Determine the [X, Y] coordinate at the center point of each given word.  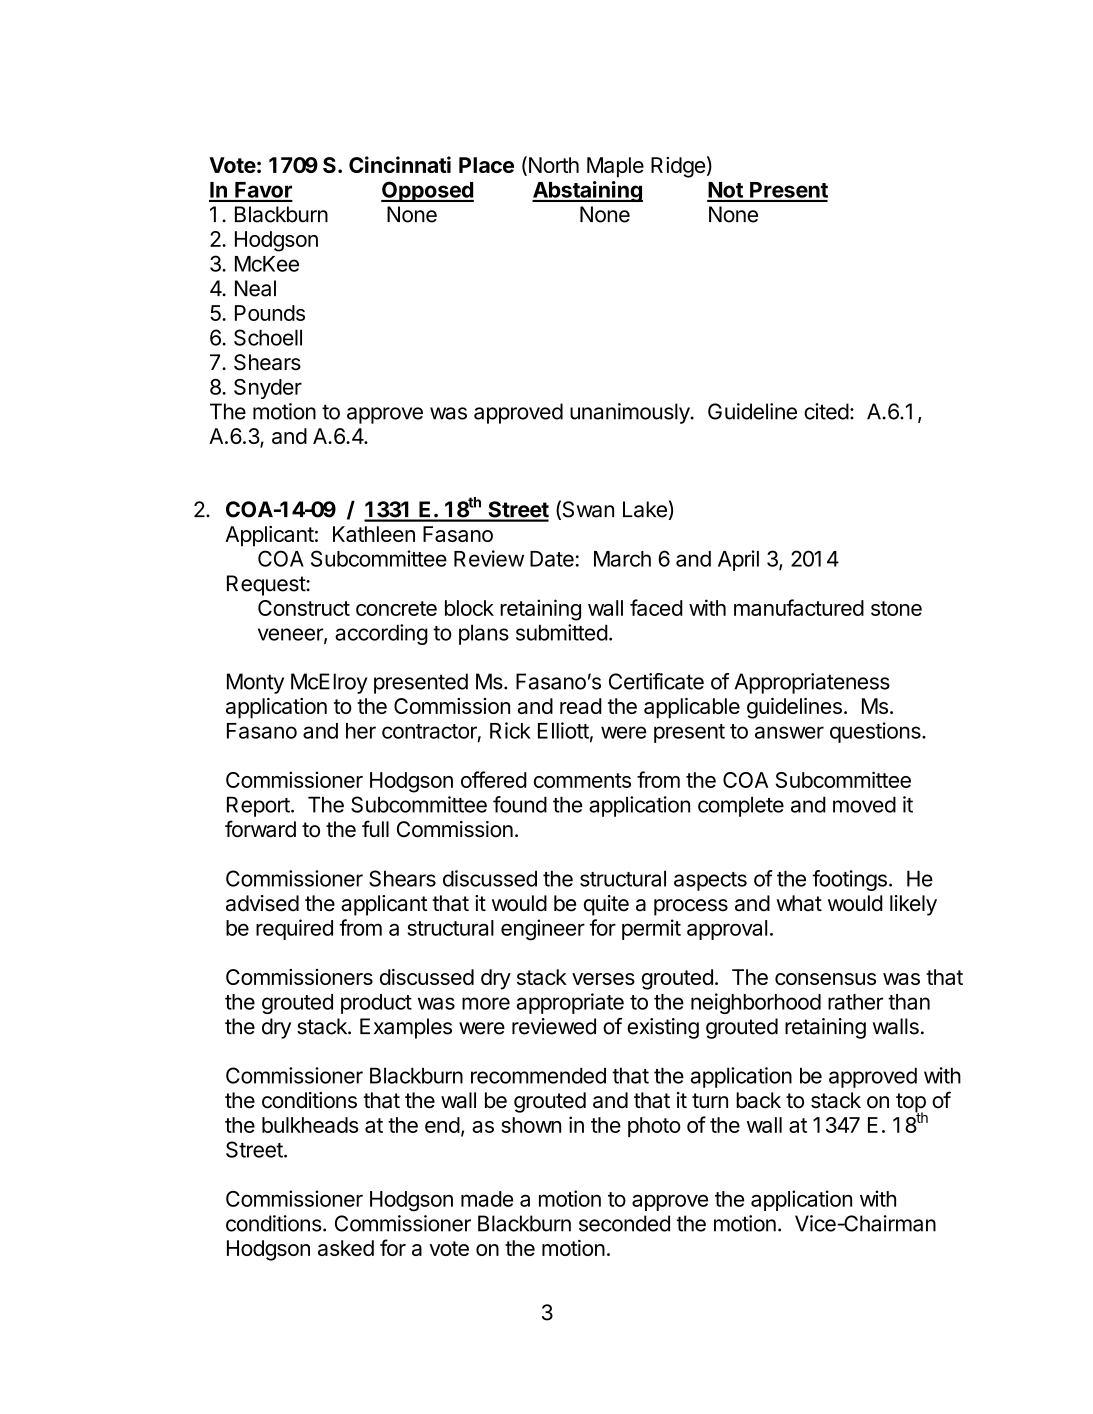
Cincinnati [400, 164]
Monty [255, 683]
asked [346, 1248]
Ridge [678, 167]
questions [876, 732]
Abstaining [587, 191]
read [581, 706]
